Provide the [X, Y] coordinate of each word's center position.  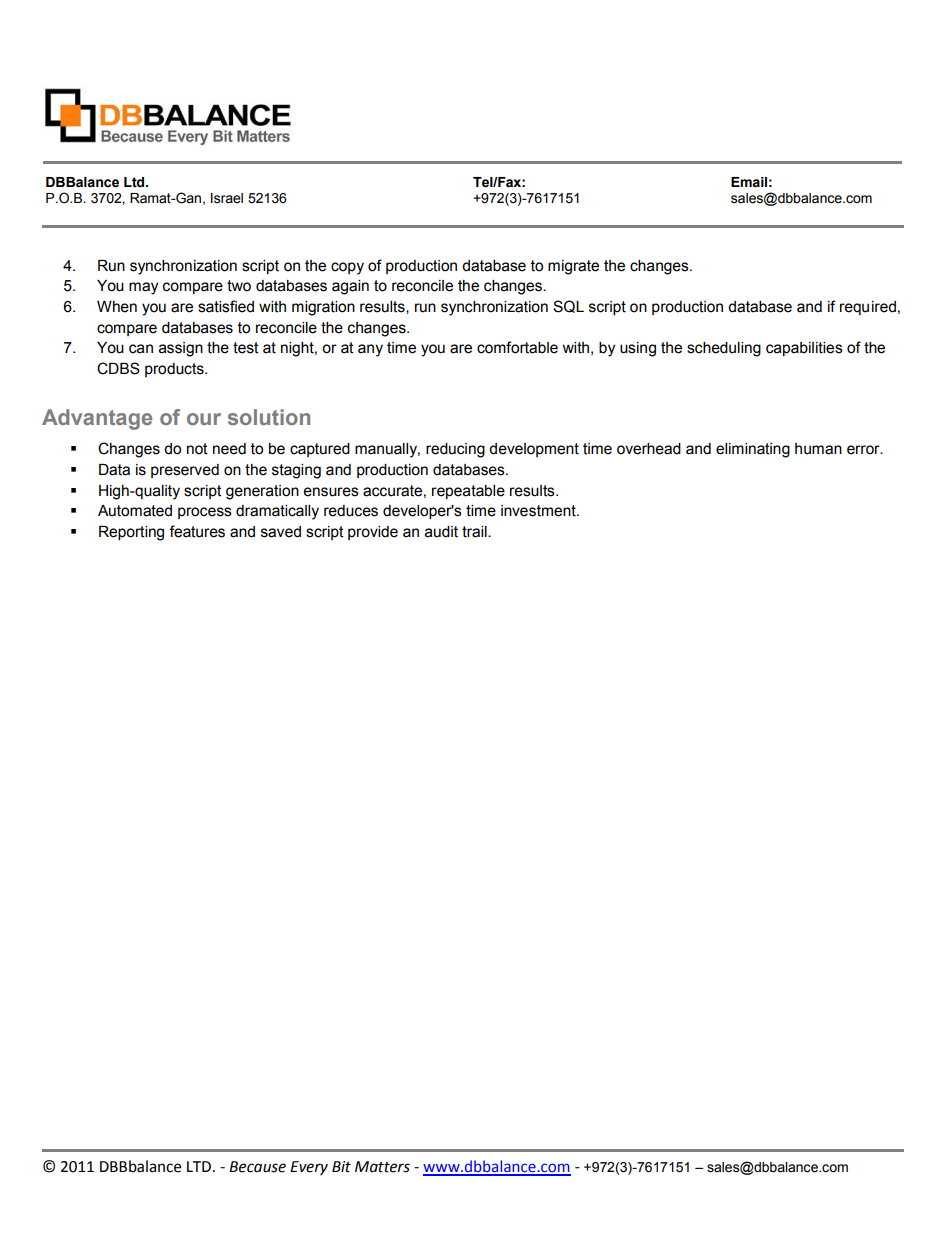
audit [441, 532]
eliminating [753, 450]
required [868, 308]
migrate [573, 267]
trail [475, 532]
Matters [382, 1167]
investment [539, 511]
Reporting [131, 533]
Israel [227, 198]
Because [257, 1167]
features [197, 531]
